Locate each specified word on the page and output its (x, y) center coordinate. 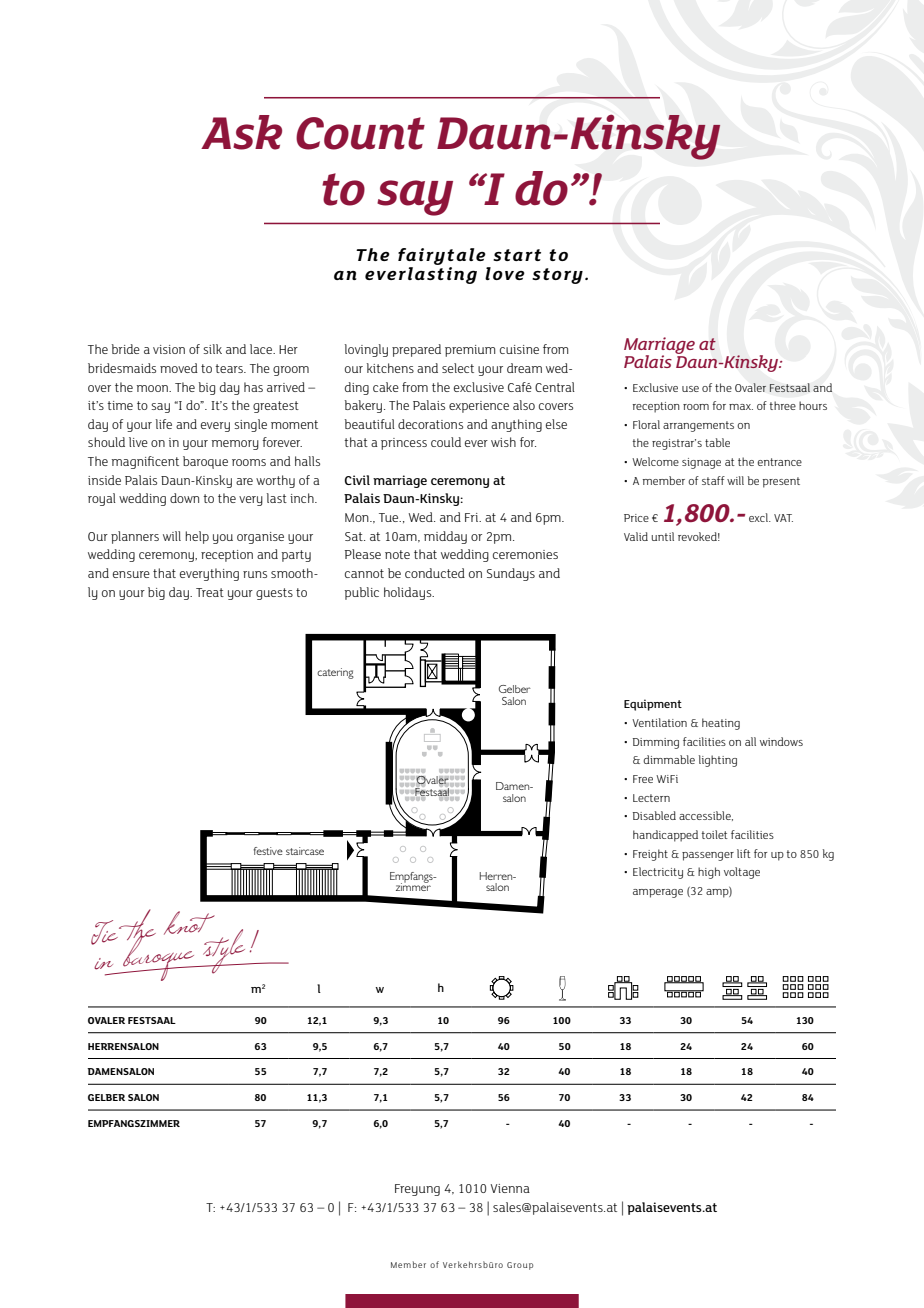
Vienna (510, 1188)
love (505, 273)
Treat (210, 592)
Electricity (658, 873)
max (741, 407)
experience (479, 407)
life (164, 424)
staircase (305, 851)
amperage (658, 893)
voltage (742, 873)
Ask (241, 132)
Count (360, 133)
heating (721, 724)
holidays (409, 593)
